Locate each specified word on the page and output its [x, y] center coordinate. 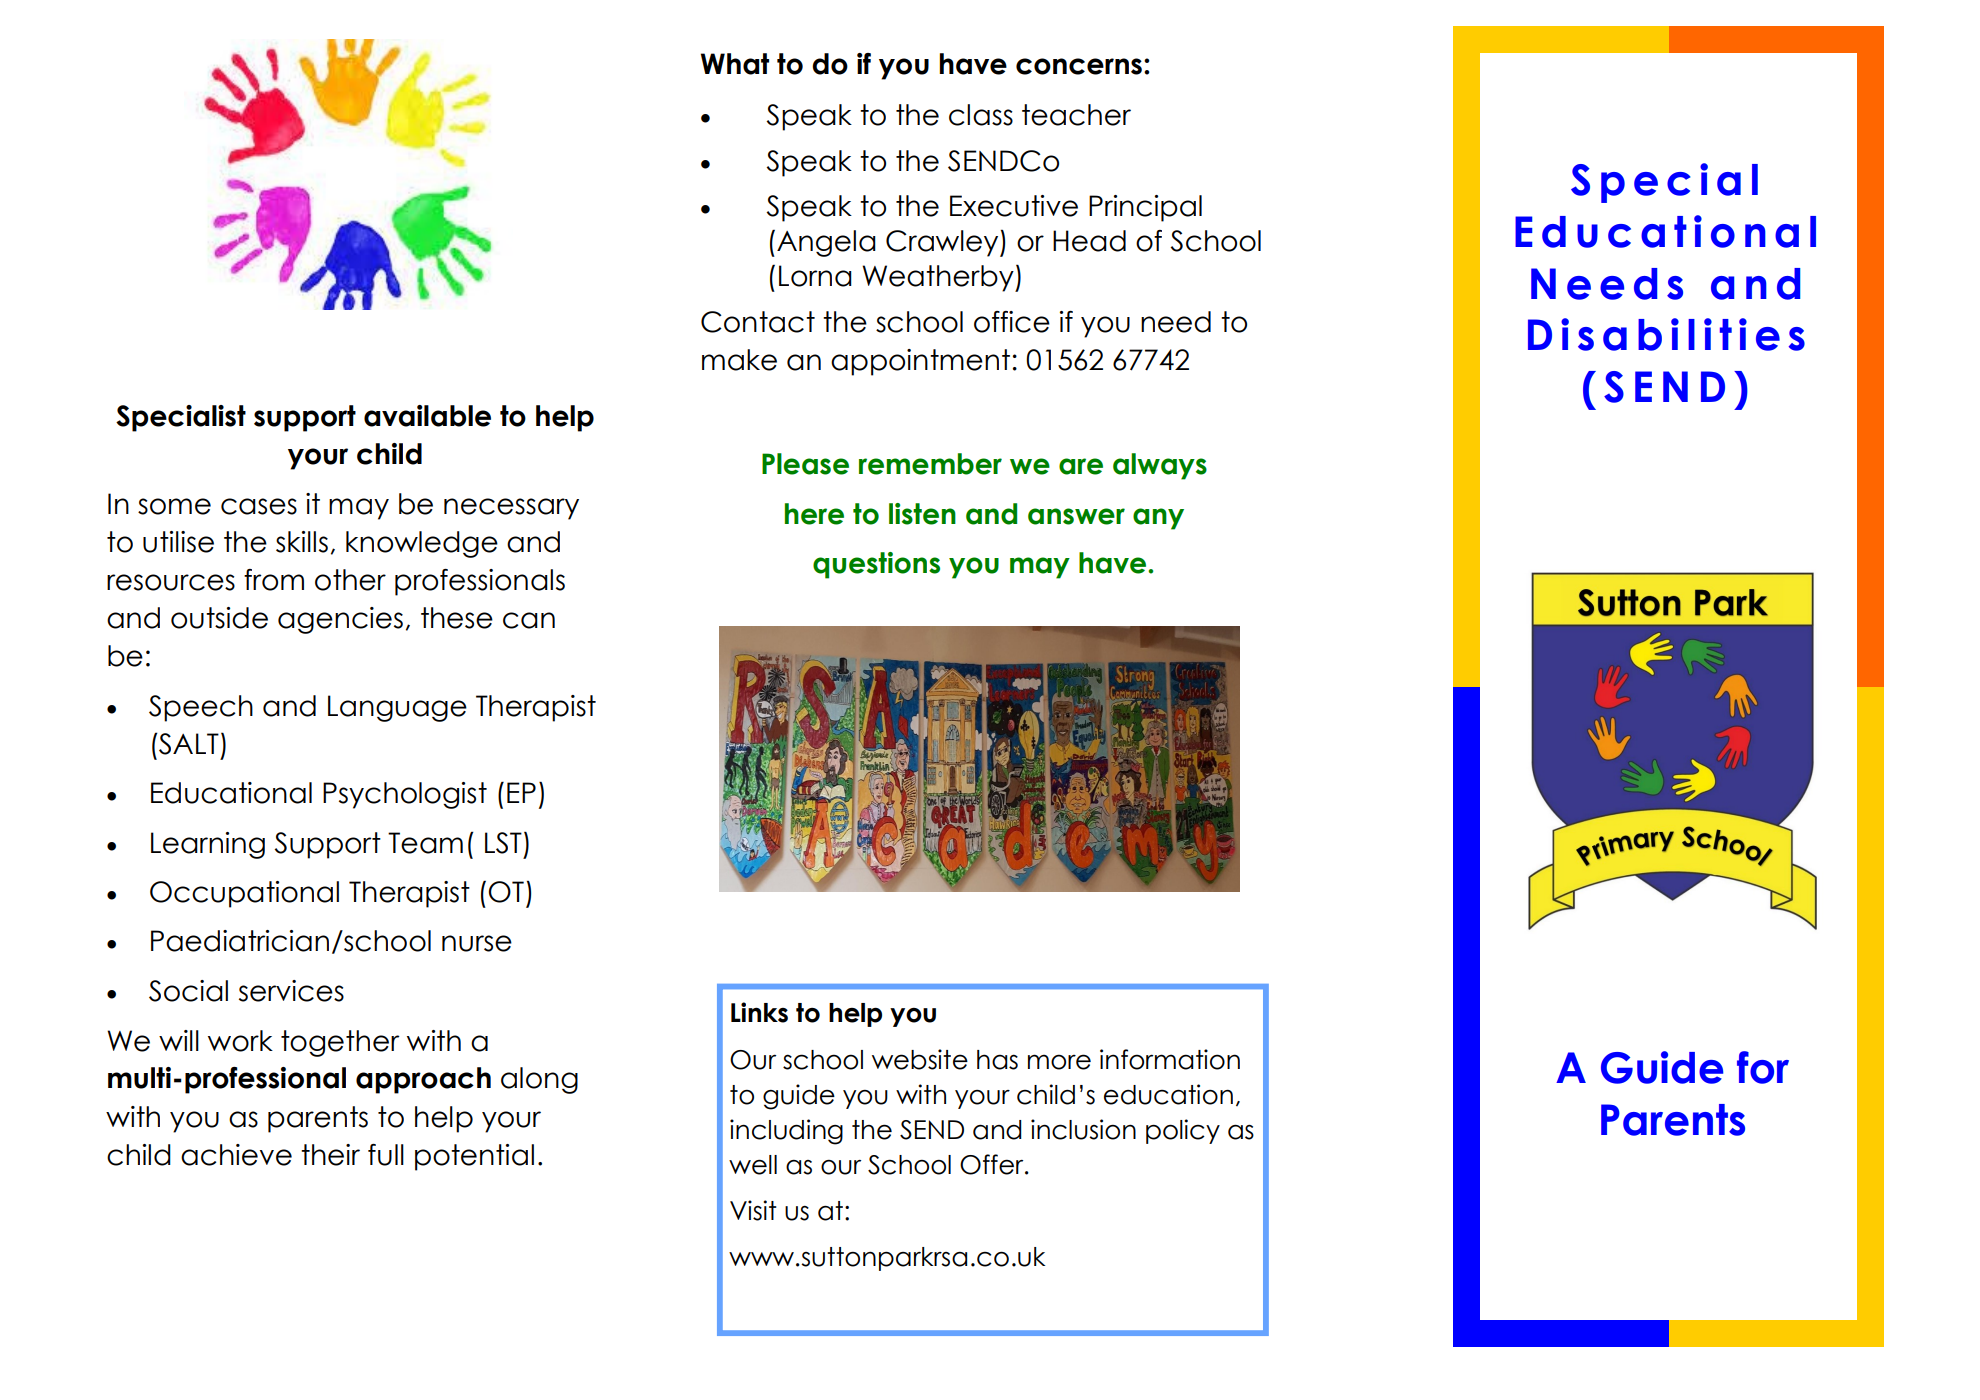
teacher [1076, 115]
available [427, 416]
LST [503, 843]
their [330, 1155]
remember [930, 464]
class [981, 115]
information [1170, 1059]
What [735, 64]
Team [425, 843]
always [1160, 466]
